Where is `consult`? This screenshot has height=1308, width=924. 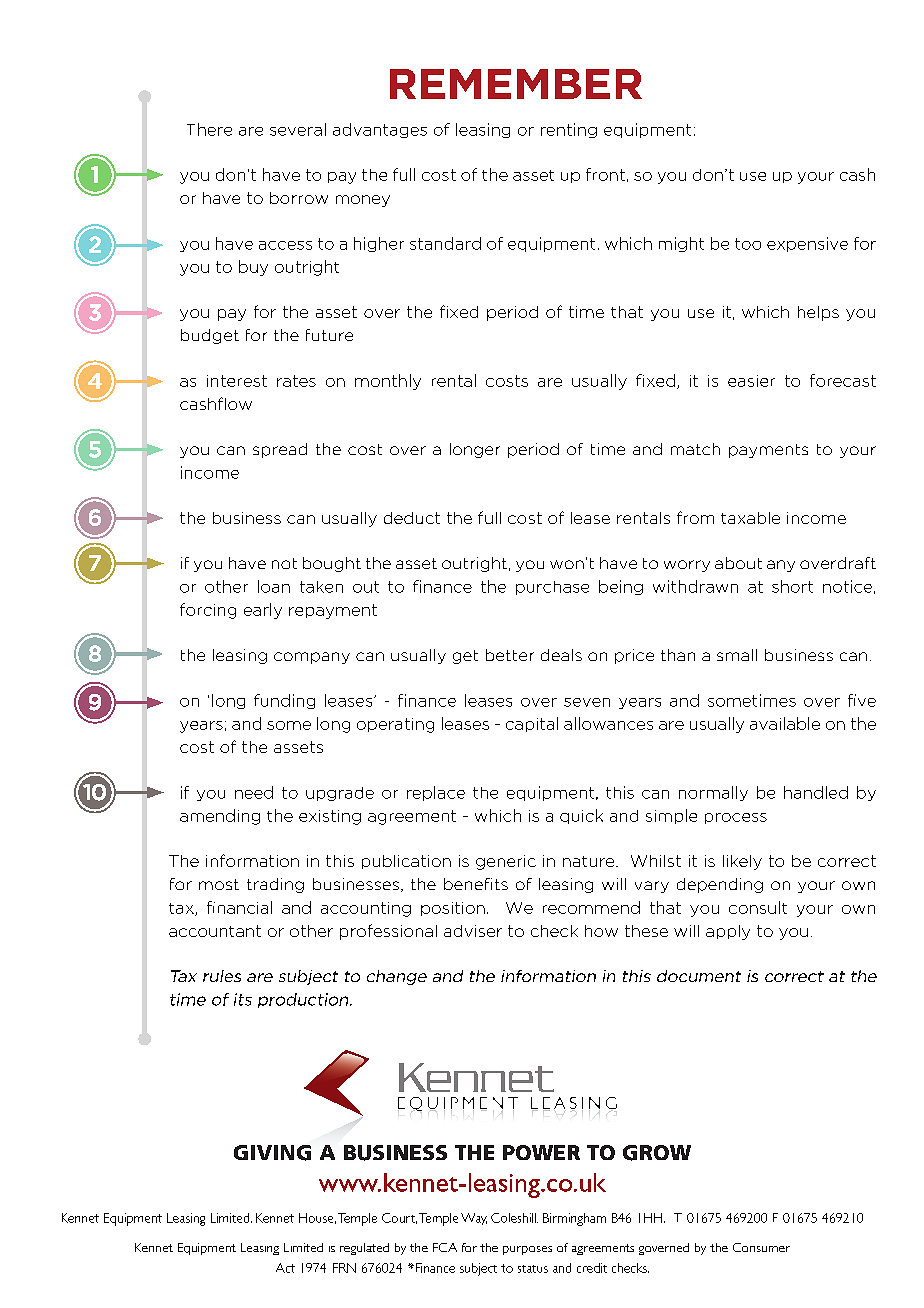
consult is located at coordinates (758, 907).
